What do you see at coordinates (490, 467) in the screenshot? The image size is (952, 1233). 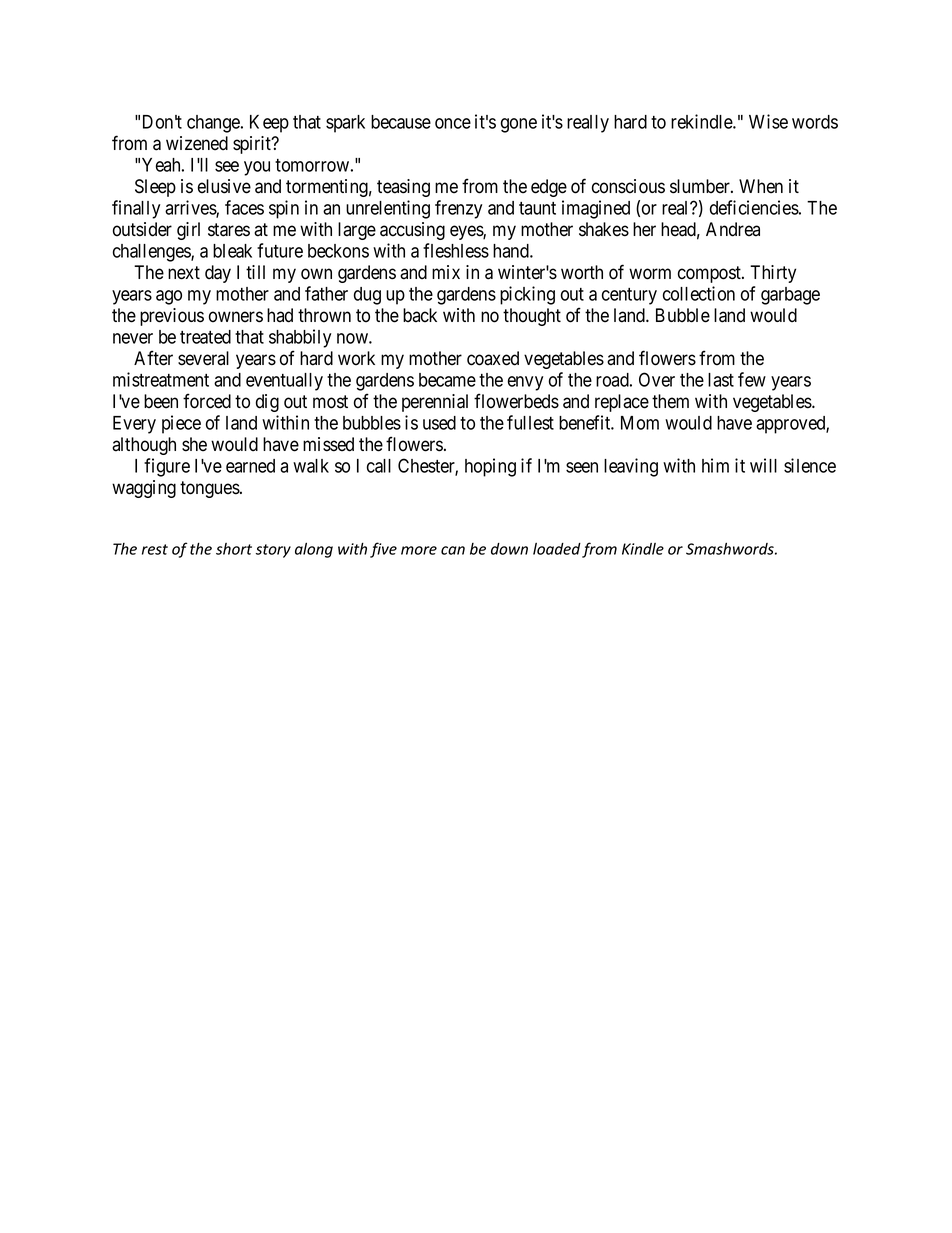 I see `hoping` at bounding box center [490, 467].
